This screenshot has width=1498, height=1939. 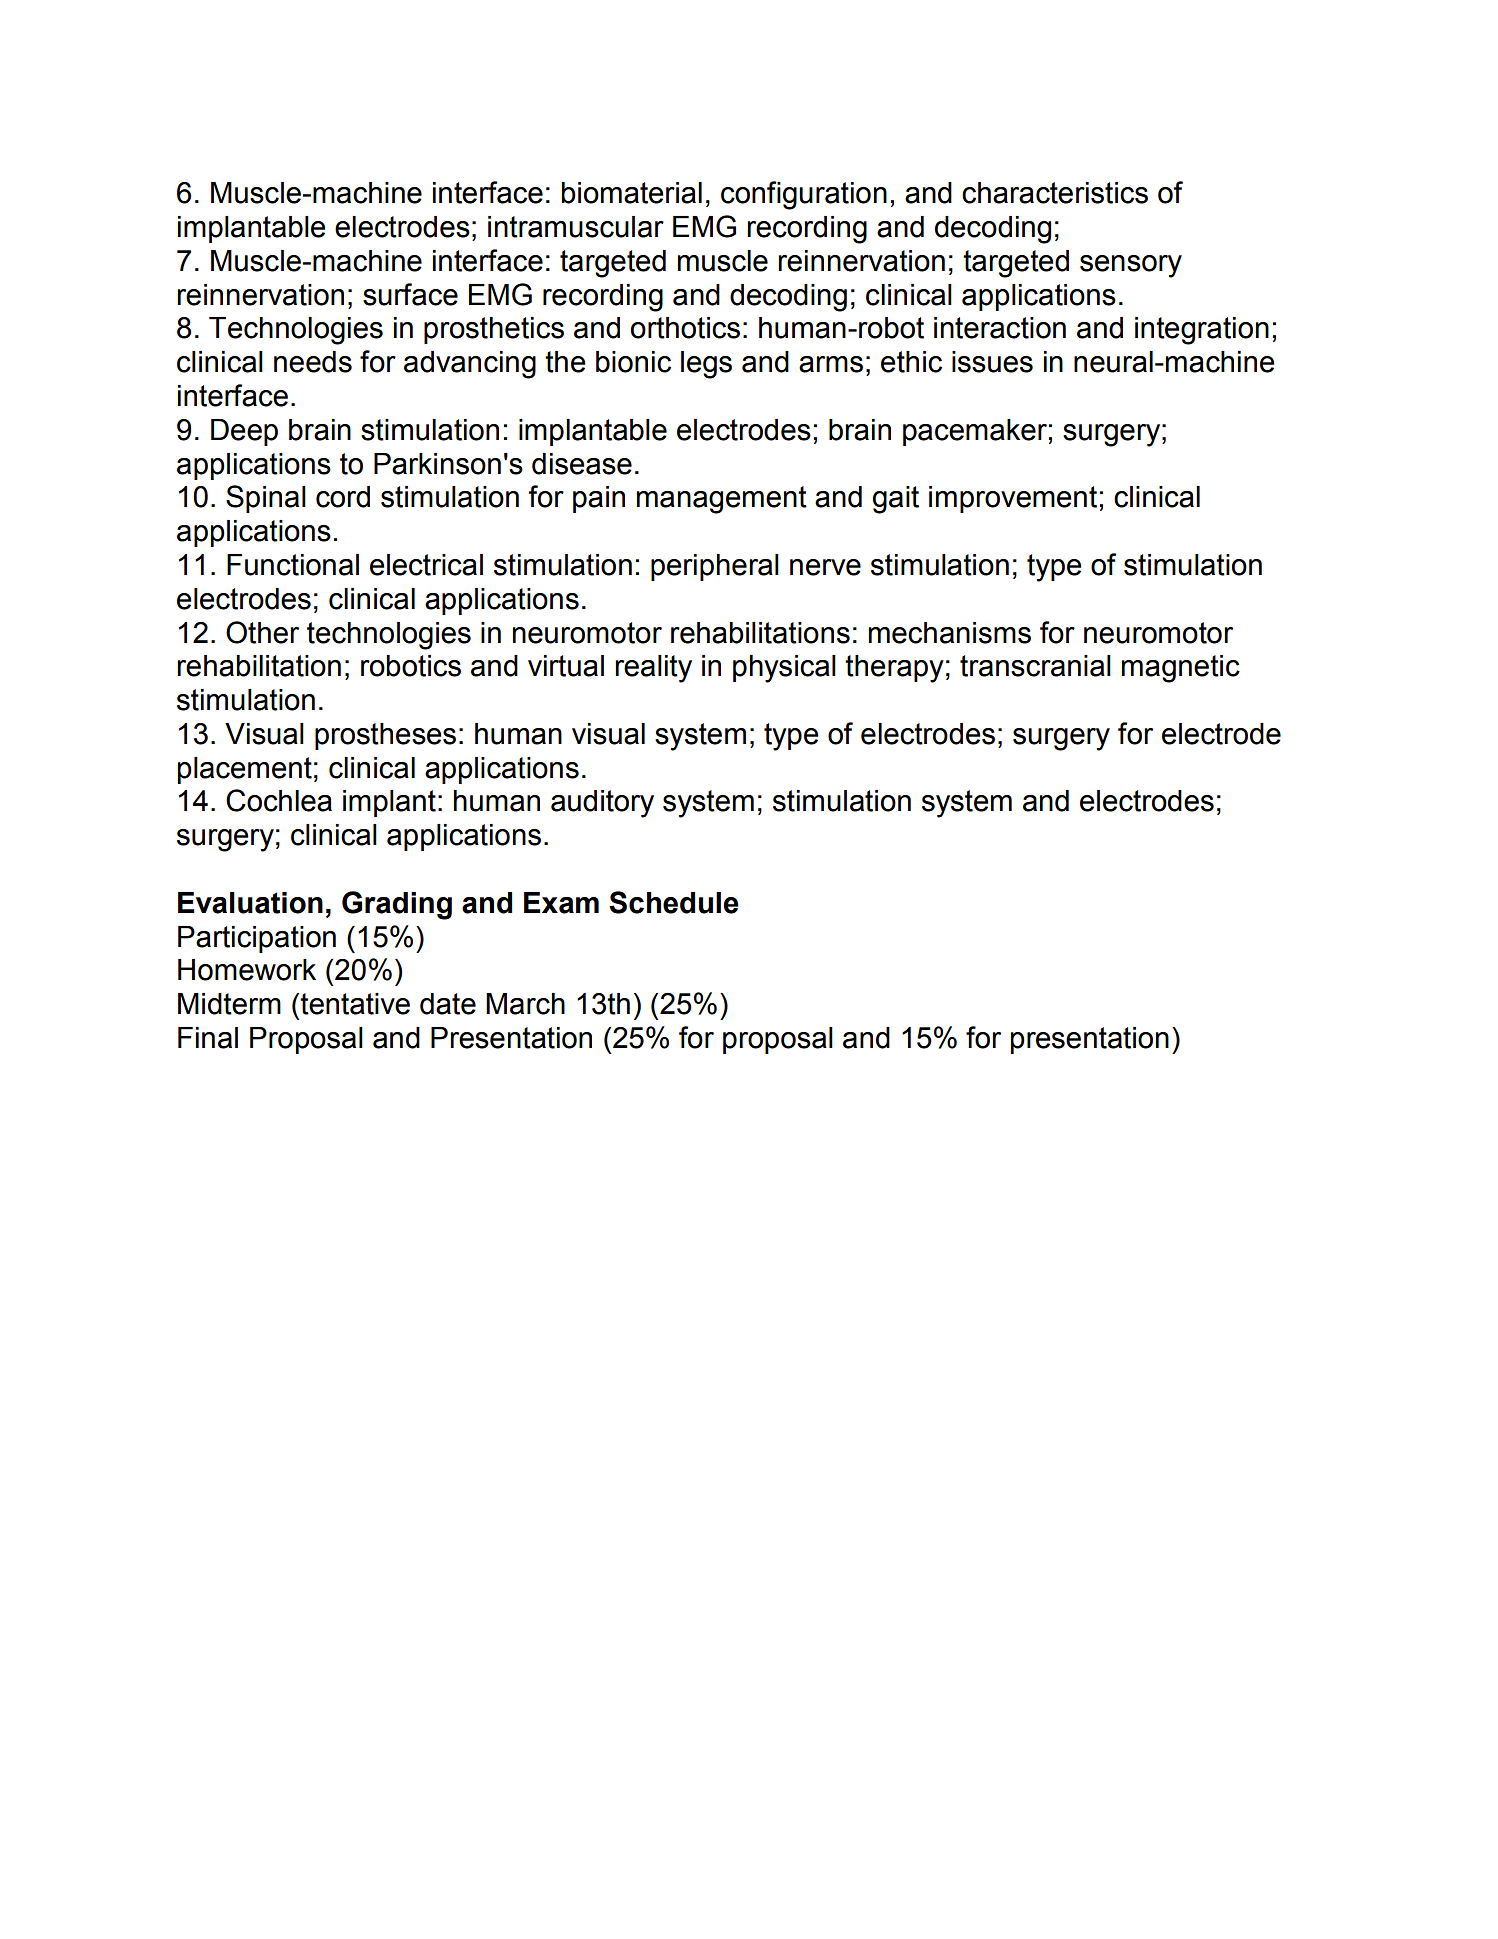 I want to click on magnetic, so click(x=1181, y=669).
